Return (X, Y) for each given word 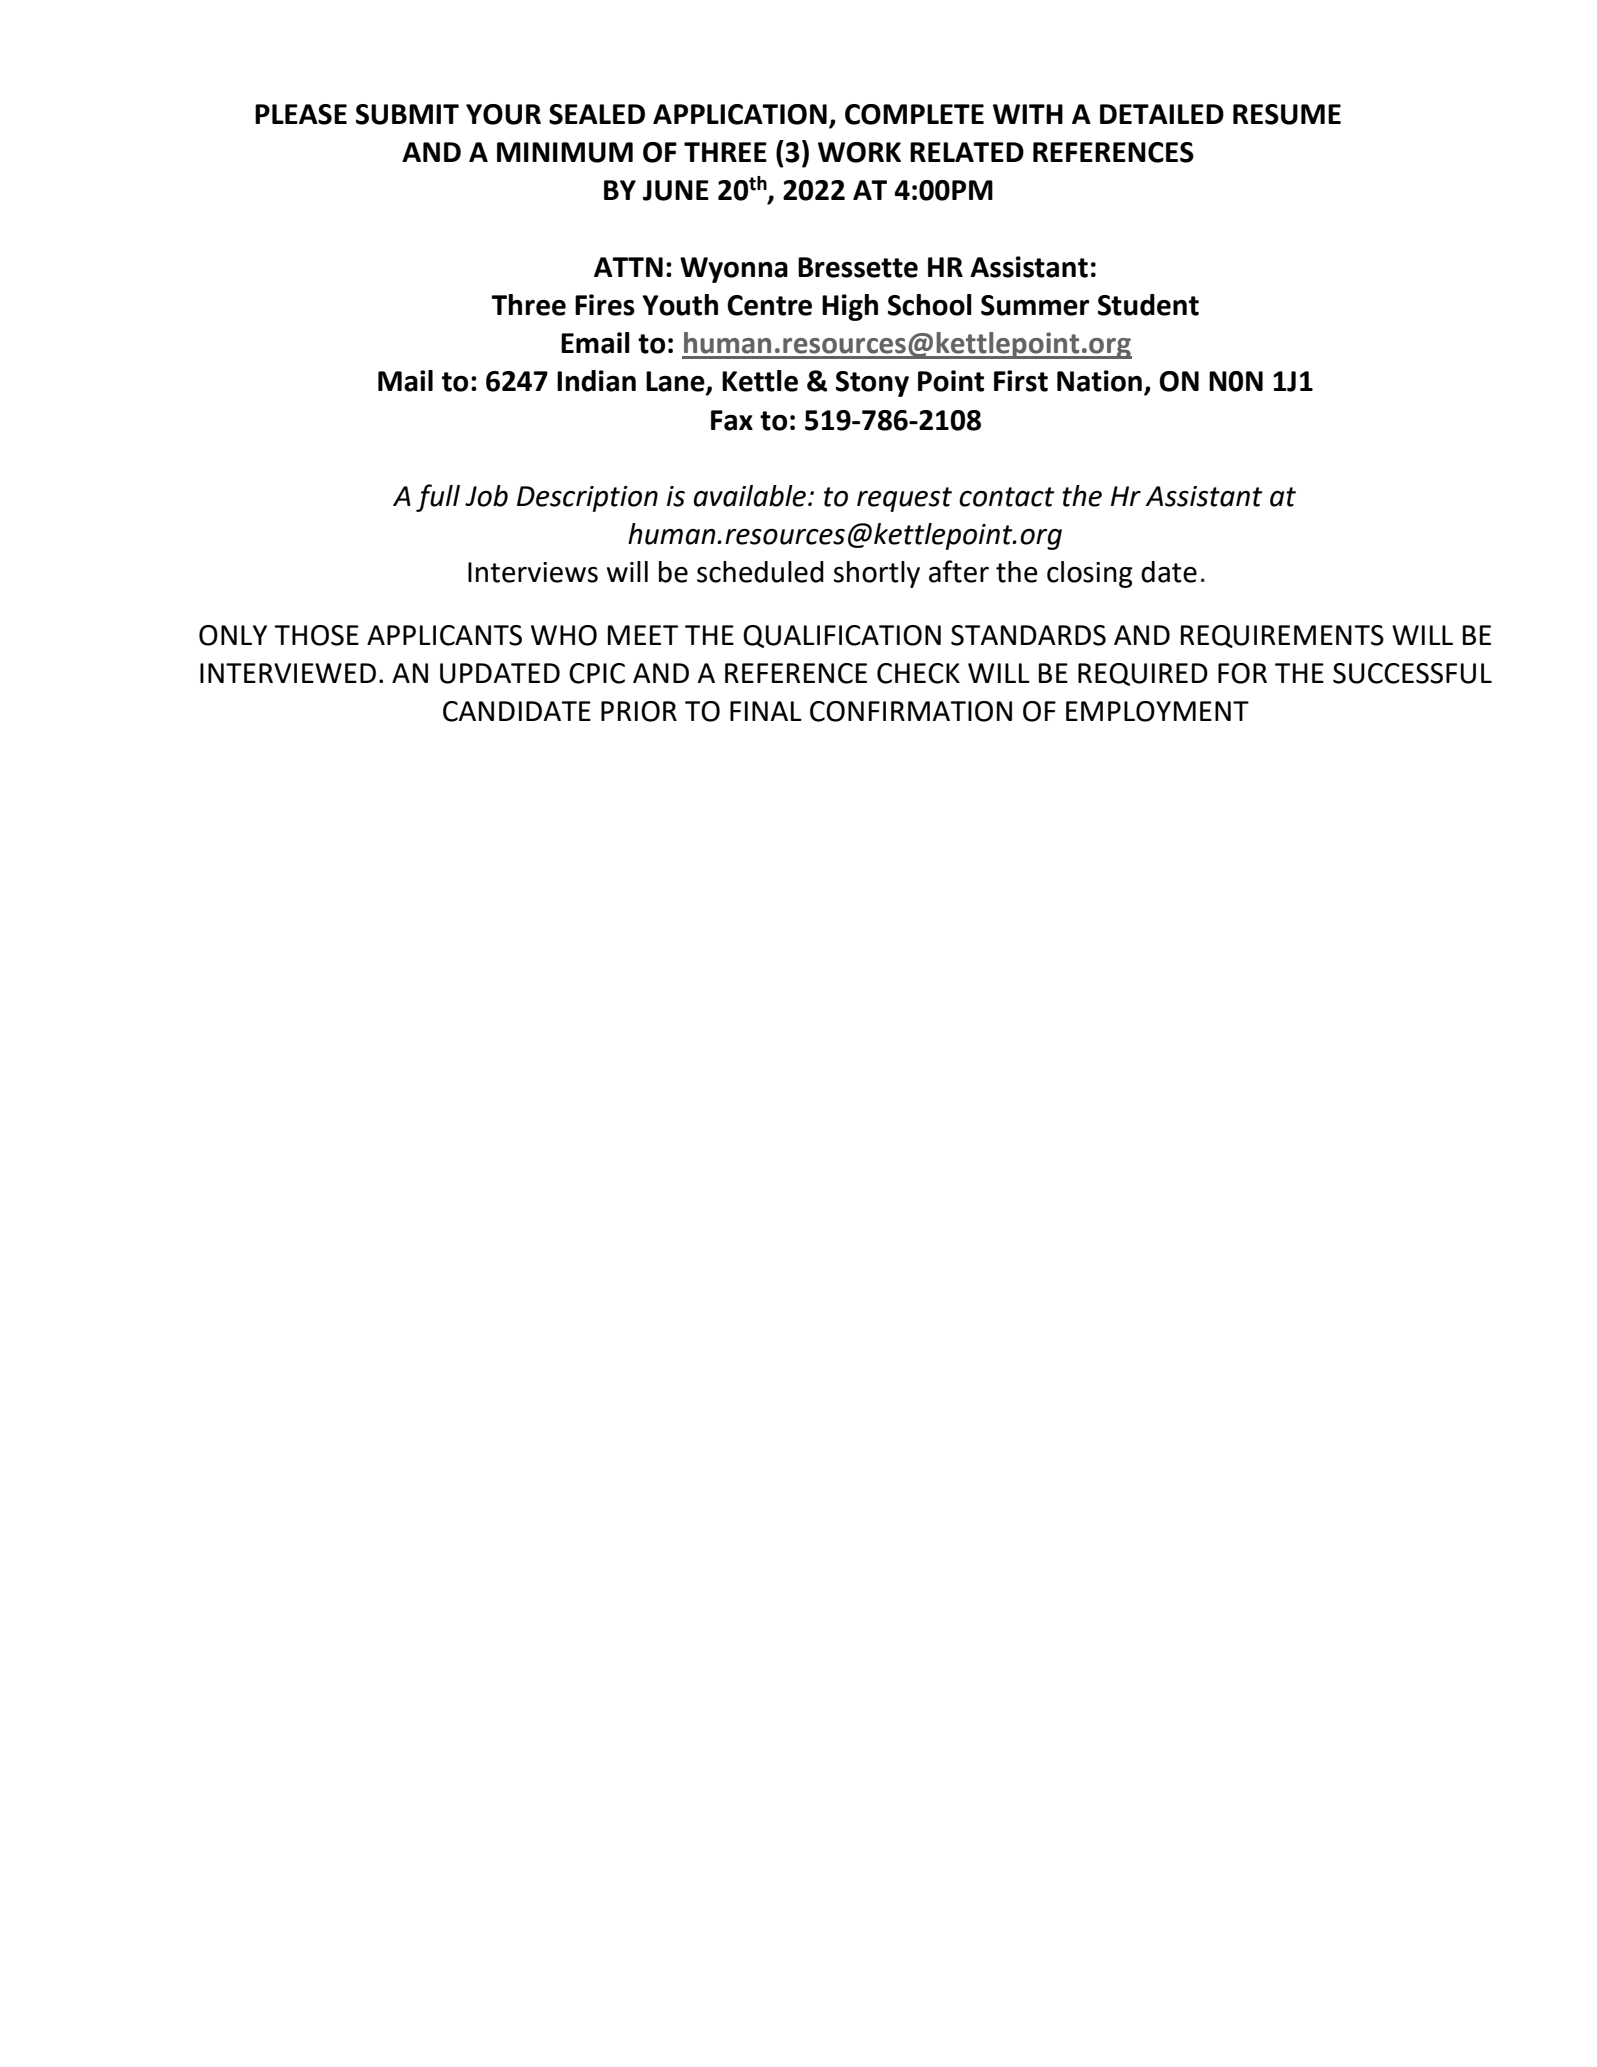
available (751, 496)
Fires (605, 305)
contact (1007, 497)
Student (1148, 305)
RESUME (1287, 114)
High (850, 307)
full (438, 498)
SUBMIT (407, 114)
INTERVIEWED (288, 673)
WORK (859, 152)
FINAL (766, 711)
